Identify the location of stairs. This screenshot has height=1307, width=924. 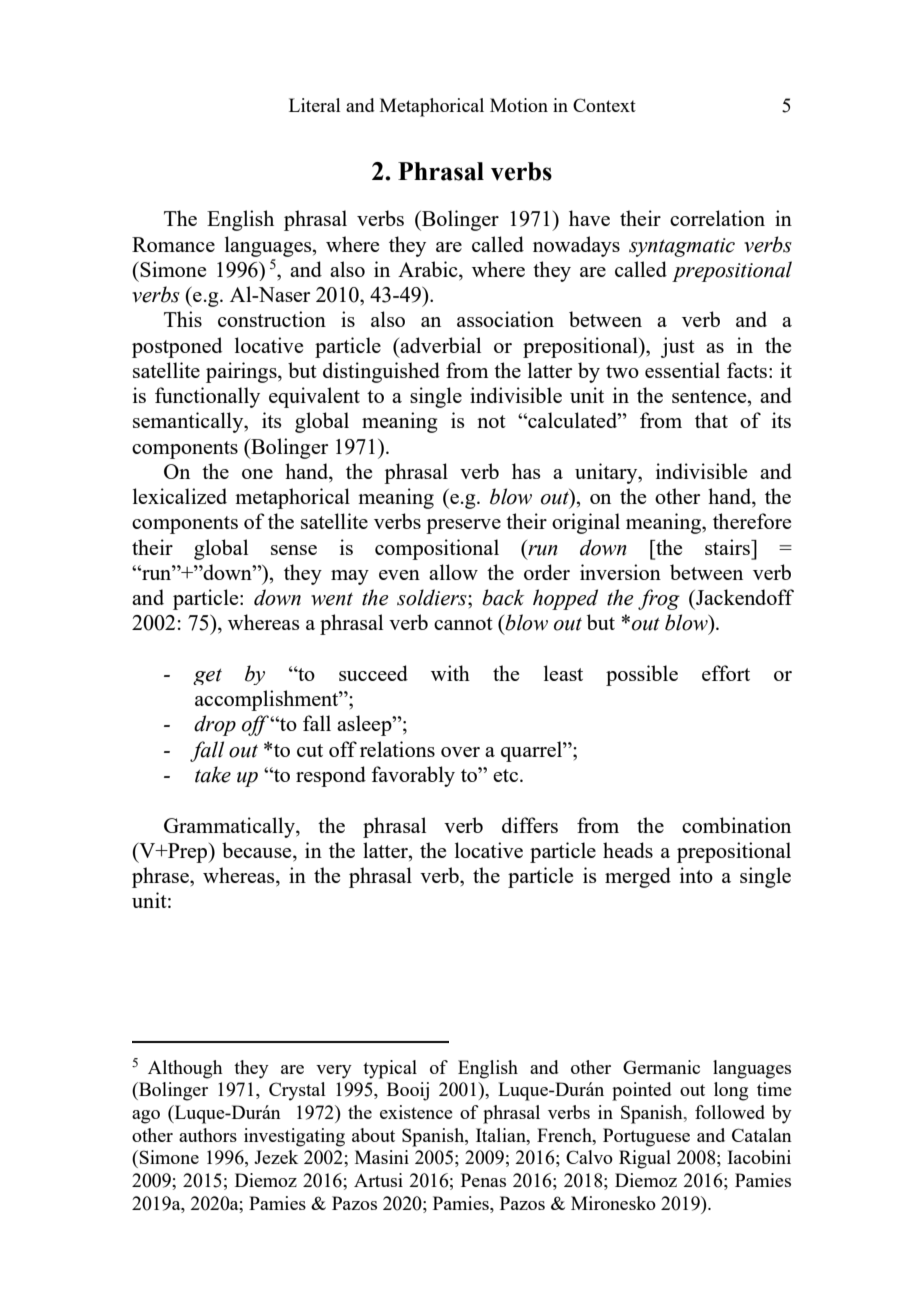
(729, 547).
